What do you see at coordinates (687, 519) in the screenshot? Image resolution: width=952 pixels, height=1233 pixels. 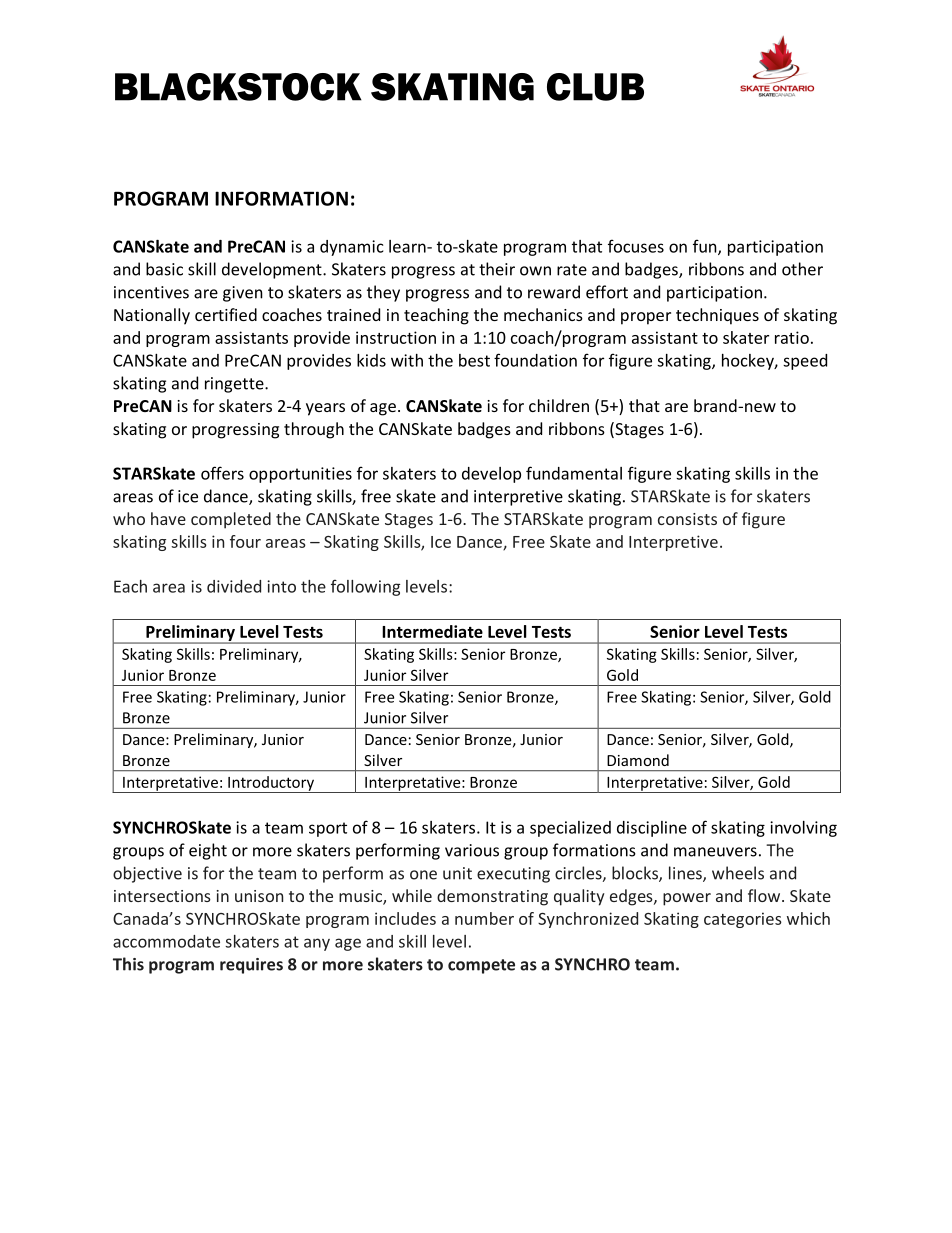 I see `consists` at bounding box center [687, 519].
